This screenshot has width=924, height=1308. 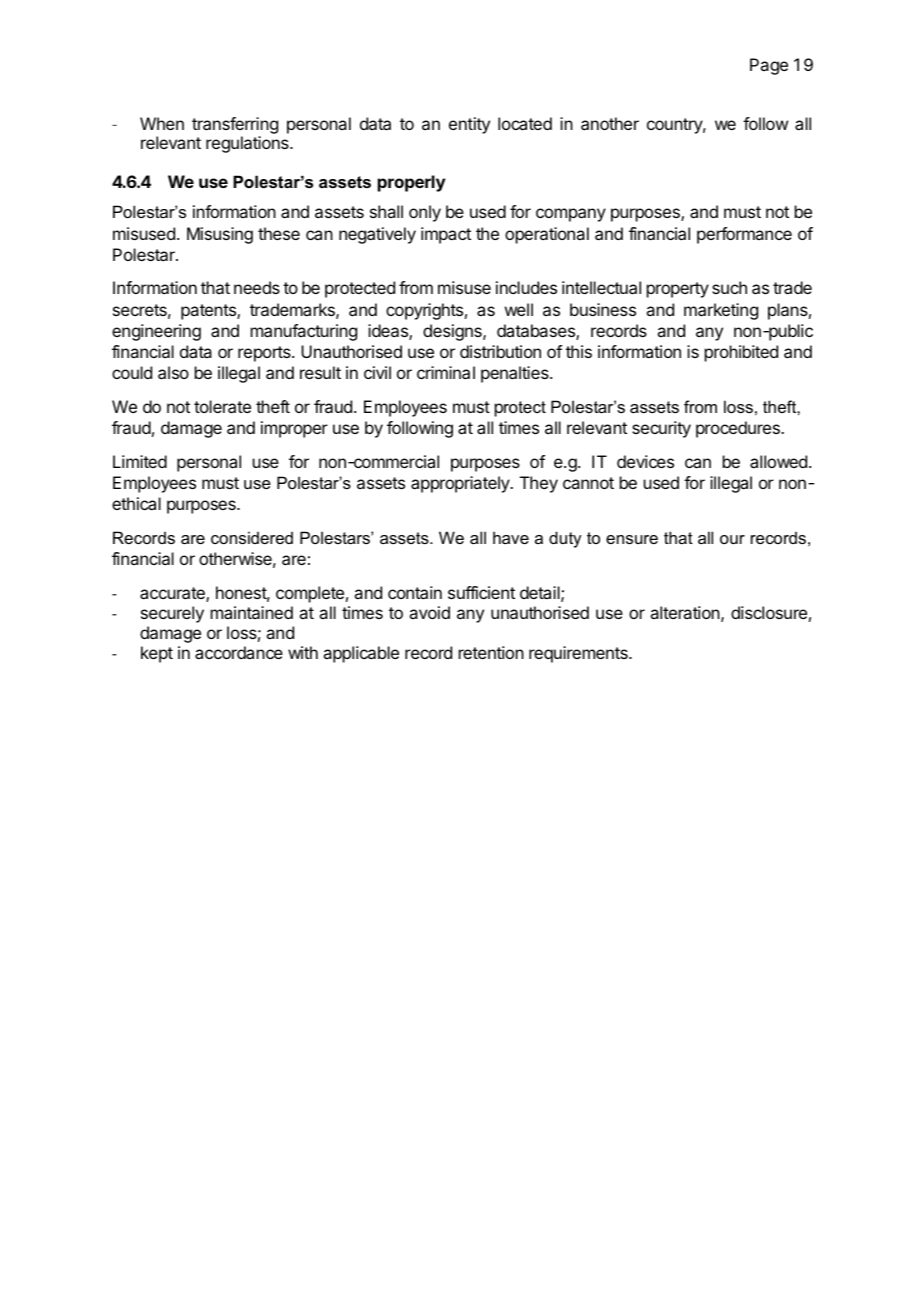 What do you see at coordinates (729, 287) in the screenshot?
I see `such` at bounding box center [729, 287].
